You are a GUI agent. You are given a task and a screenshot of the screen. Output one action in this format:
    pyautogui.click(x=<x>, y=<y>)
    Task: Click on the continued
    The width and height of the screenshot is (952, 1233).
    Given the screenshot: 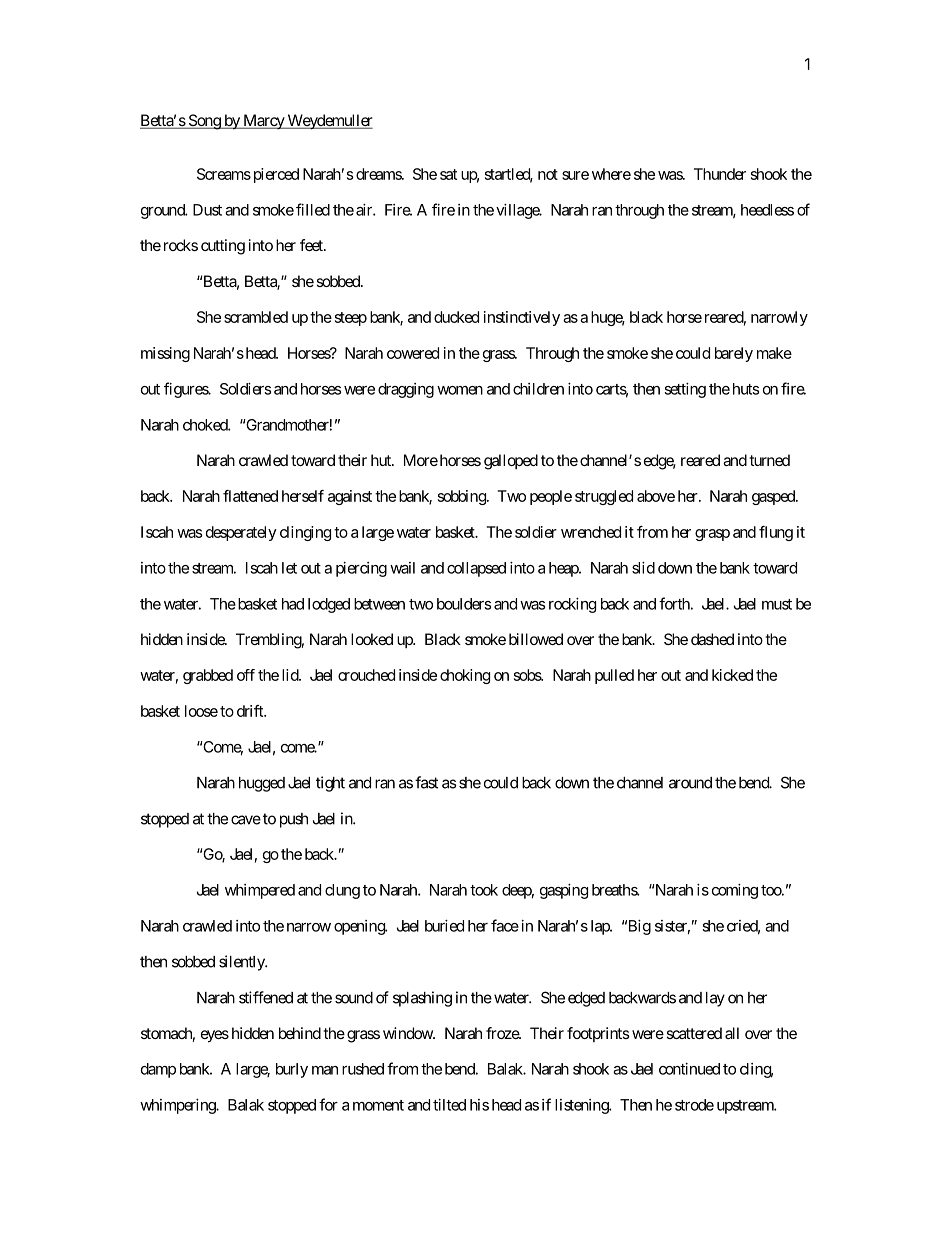 What is the action you would take?
    pyautogui.click(x=689, y=1069)
